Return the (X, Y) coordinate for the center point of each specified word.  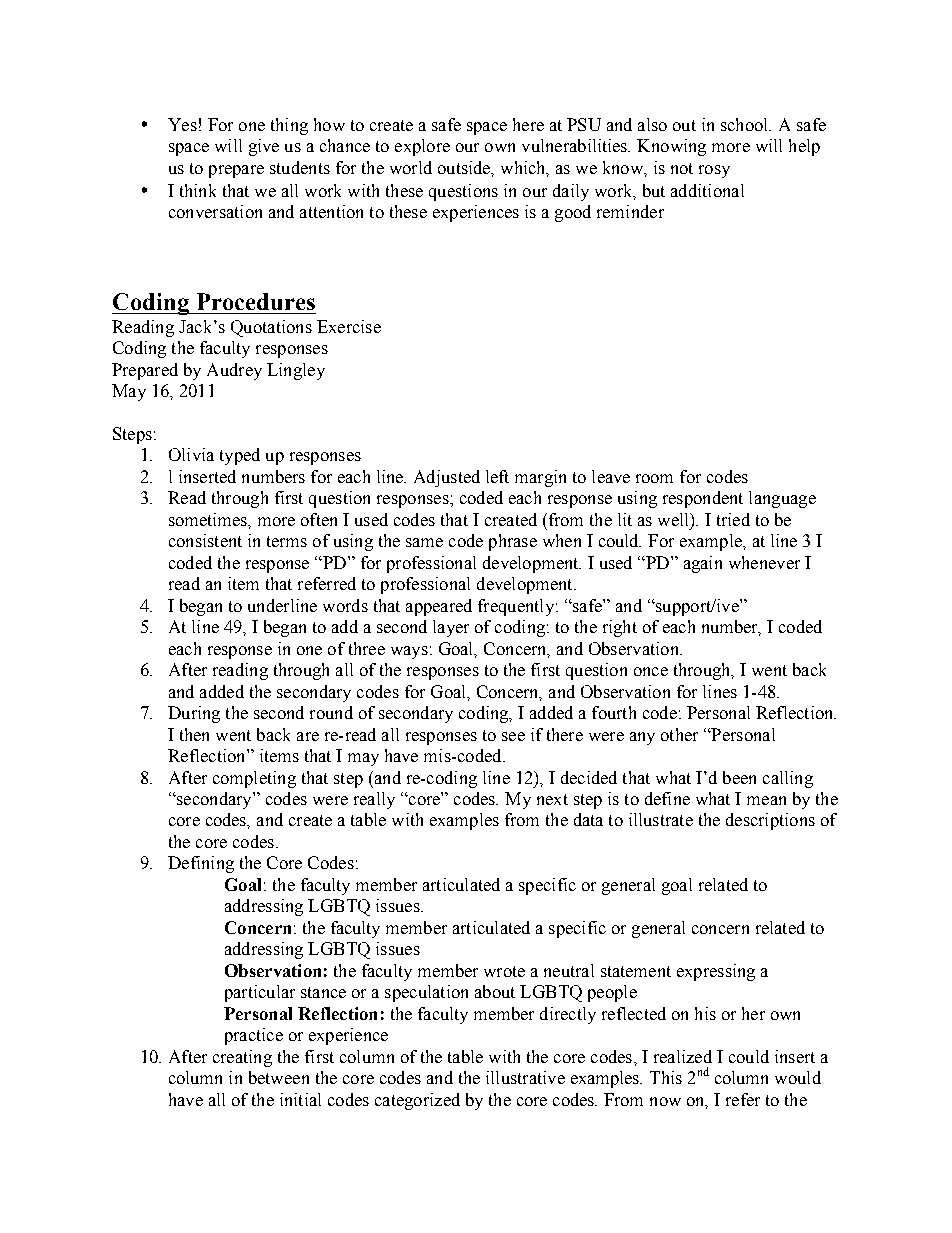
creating (242, 1058)
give (264, 147)
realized (683, 1056)
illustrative (525, 1077)
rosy (714, 171)
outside (465, 168)
